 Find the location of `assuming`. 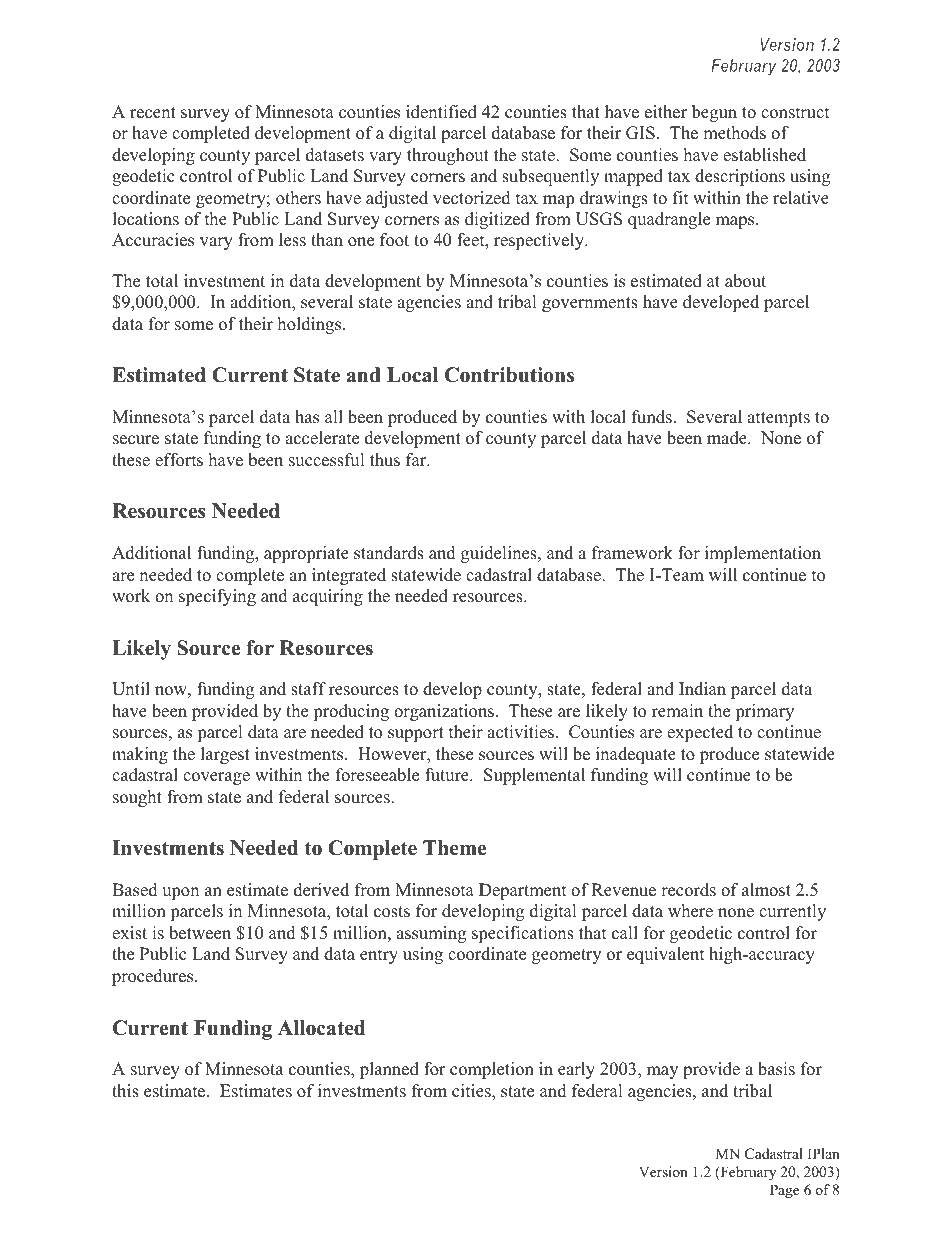

assuming is located at coordinates (431, 934).
